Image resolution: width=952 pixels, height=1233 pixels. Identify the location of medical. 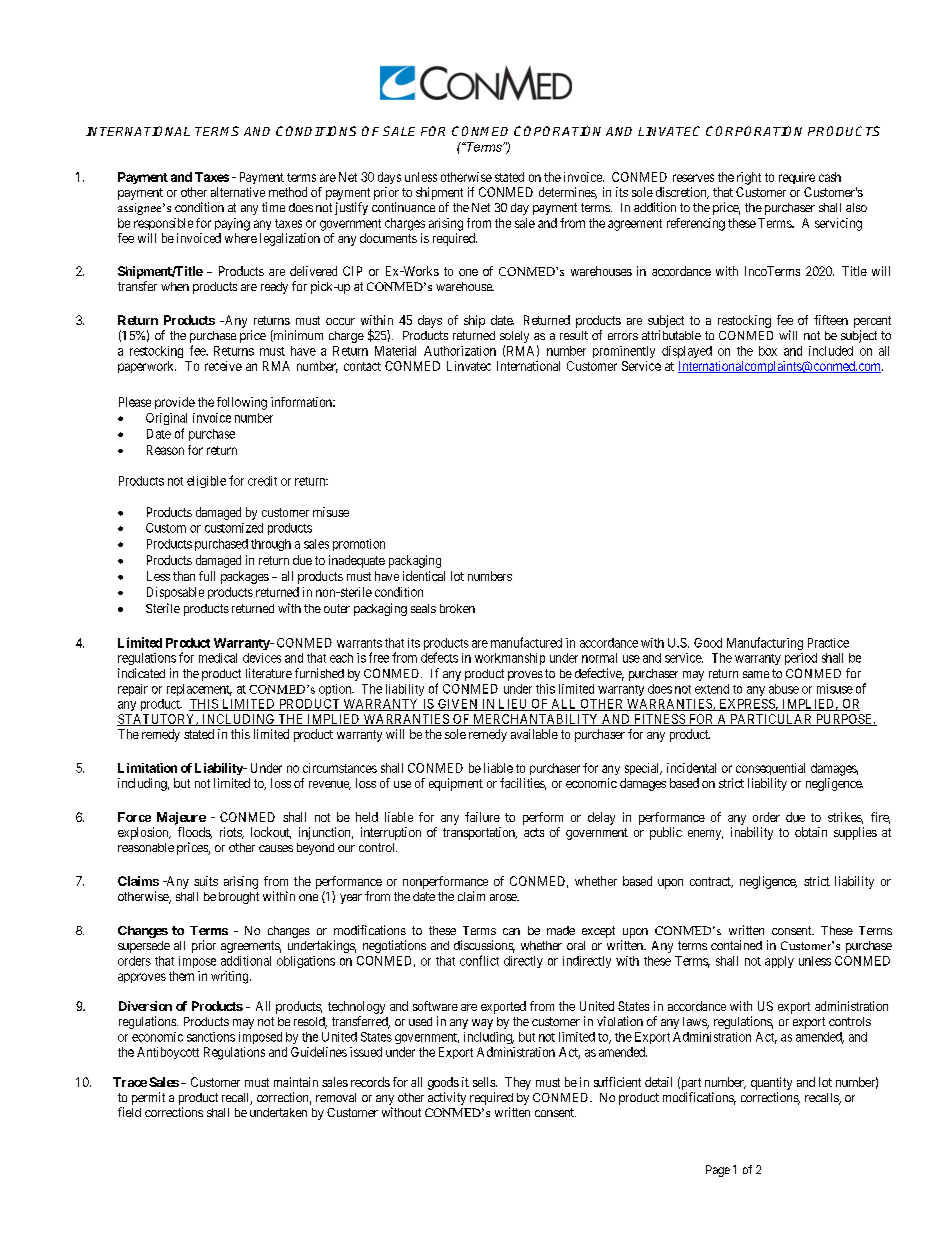
(218, 658).
